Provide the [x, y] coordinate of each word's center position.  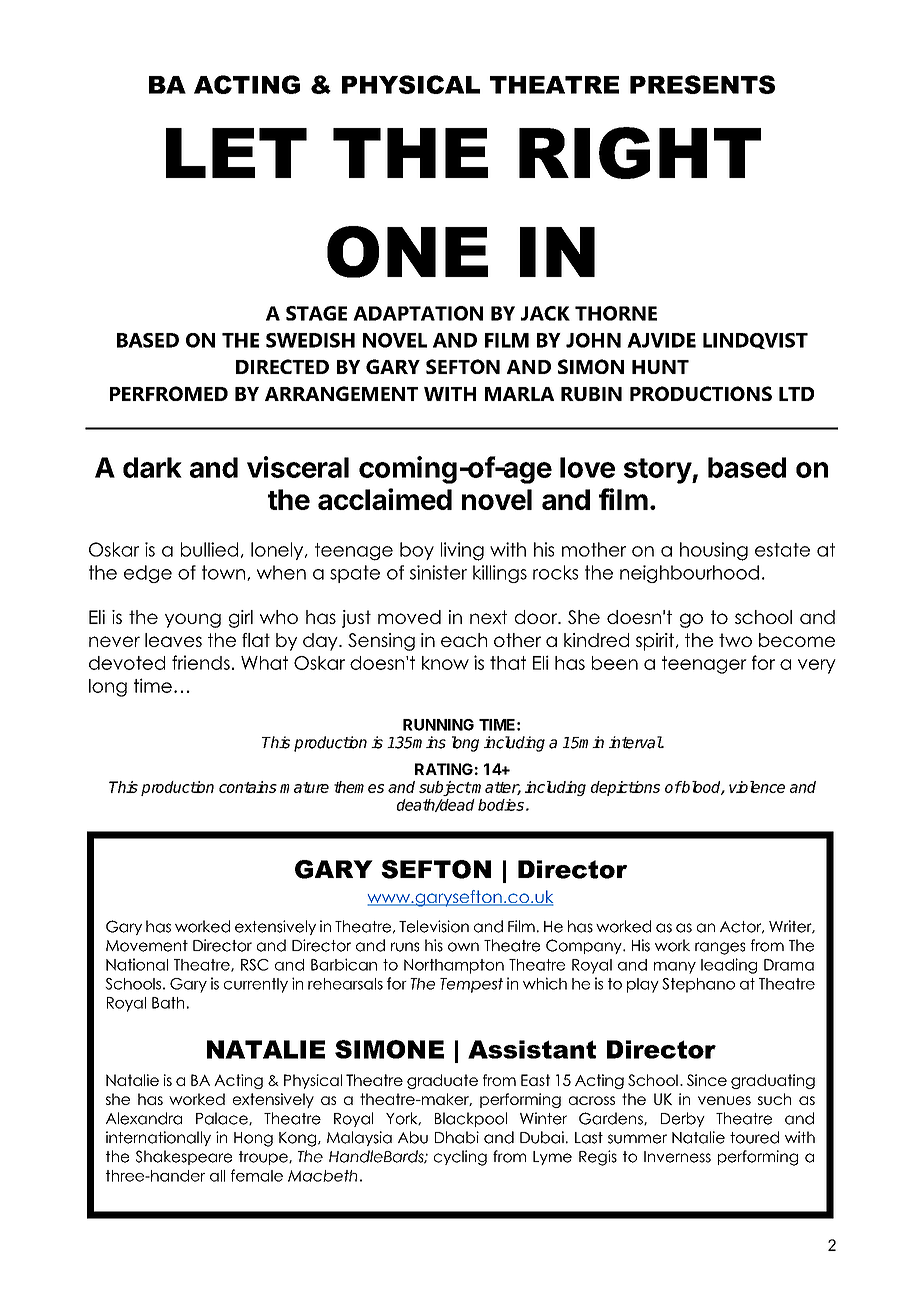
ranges [720, 948]
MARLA [519, 394]
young [193, 620]
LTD [796, 394]
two [735, 640]
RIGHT [640, 153]
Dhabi [457, 1137]
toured [754, 1137]
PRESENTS [702, 84]
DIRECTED [282, 366]
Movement [147, 946]
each [464, 640]
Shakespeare [184, 1157]
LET [236, 153]
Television [434, 926]
